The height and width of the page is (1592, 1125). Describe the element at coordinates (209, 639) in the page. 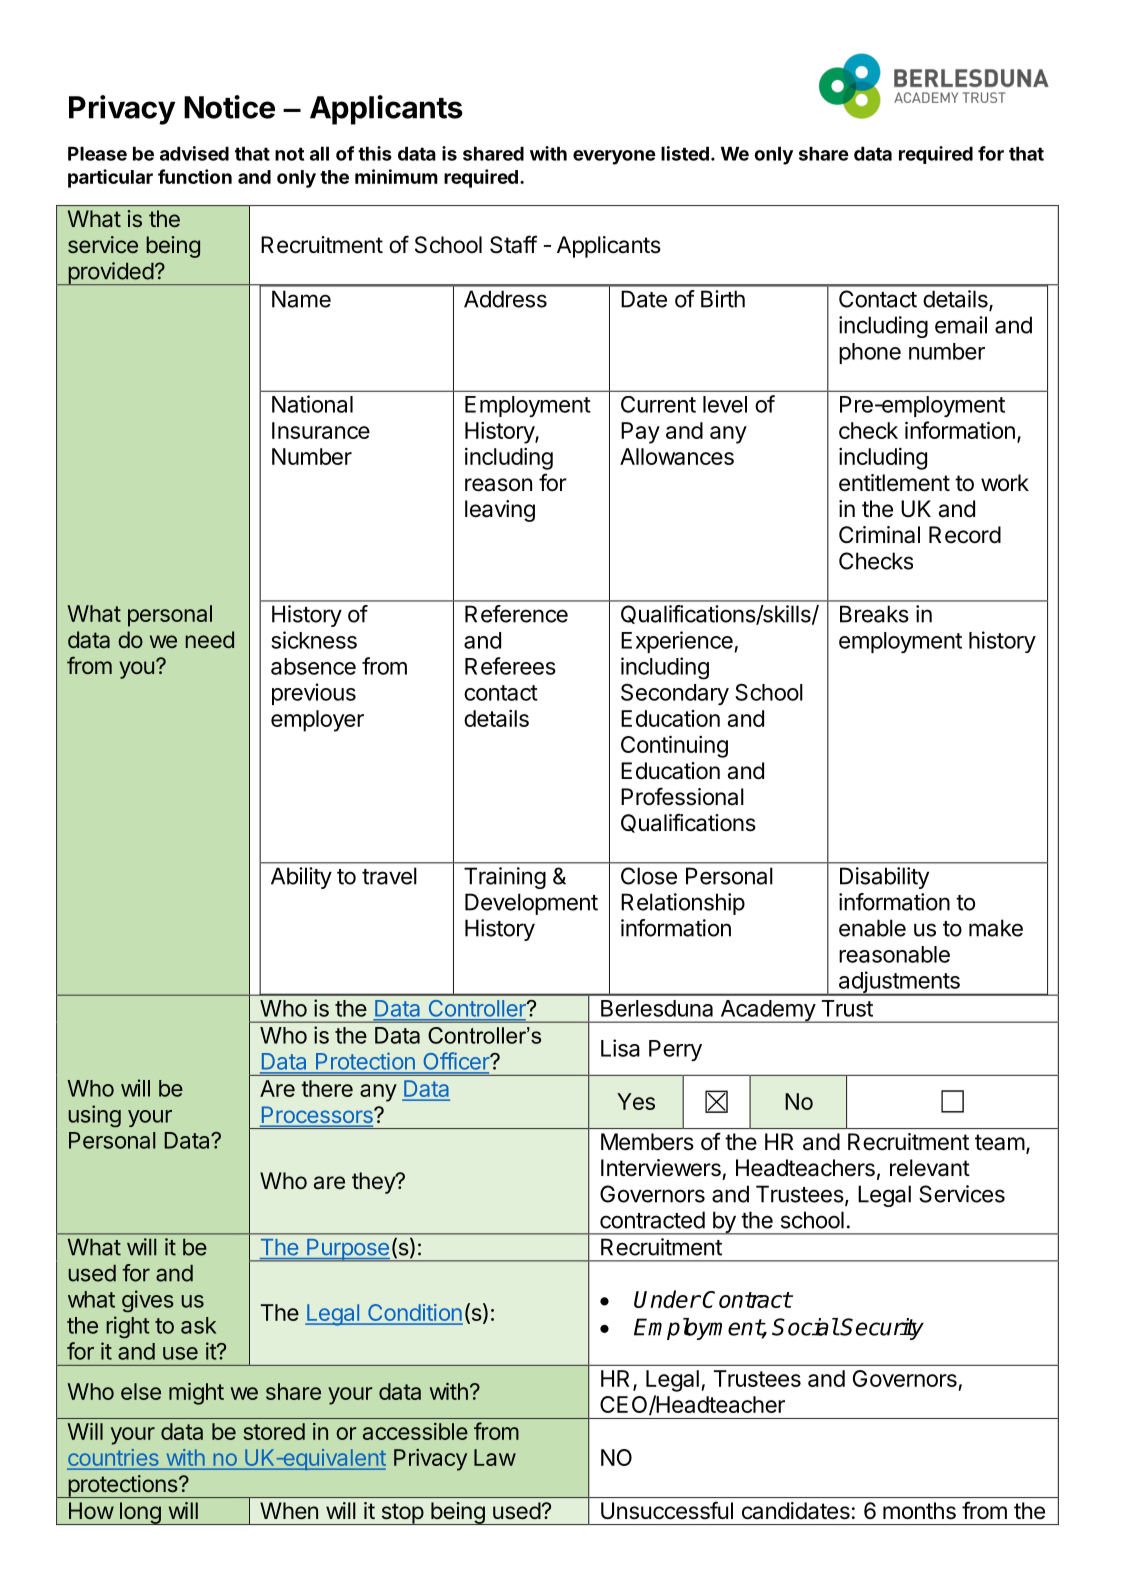

I see `need` at that location.
